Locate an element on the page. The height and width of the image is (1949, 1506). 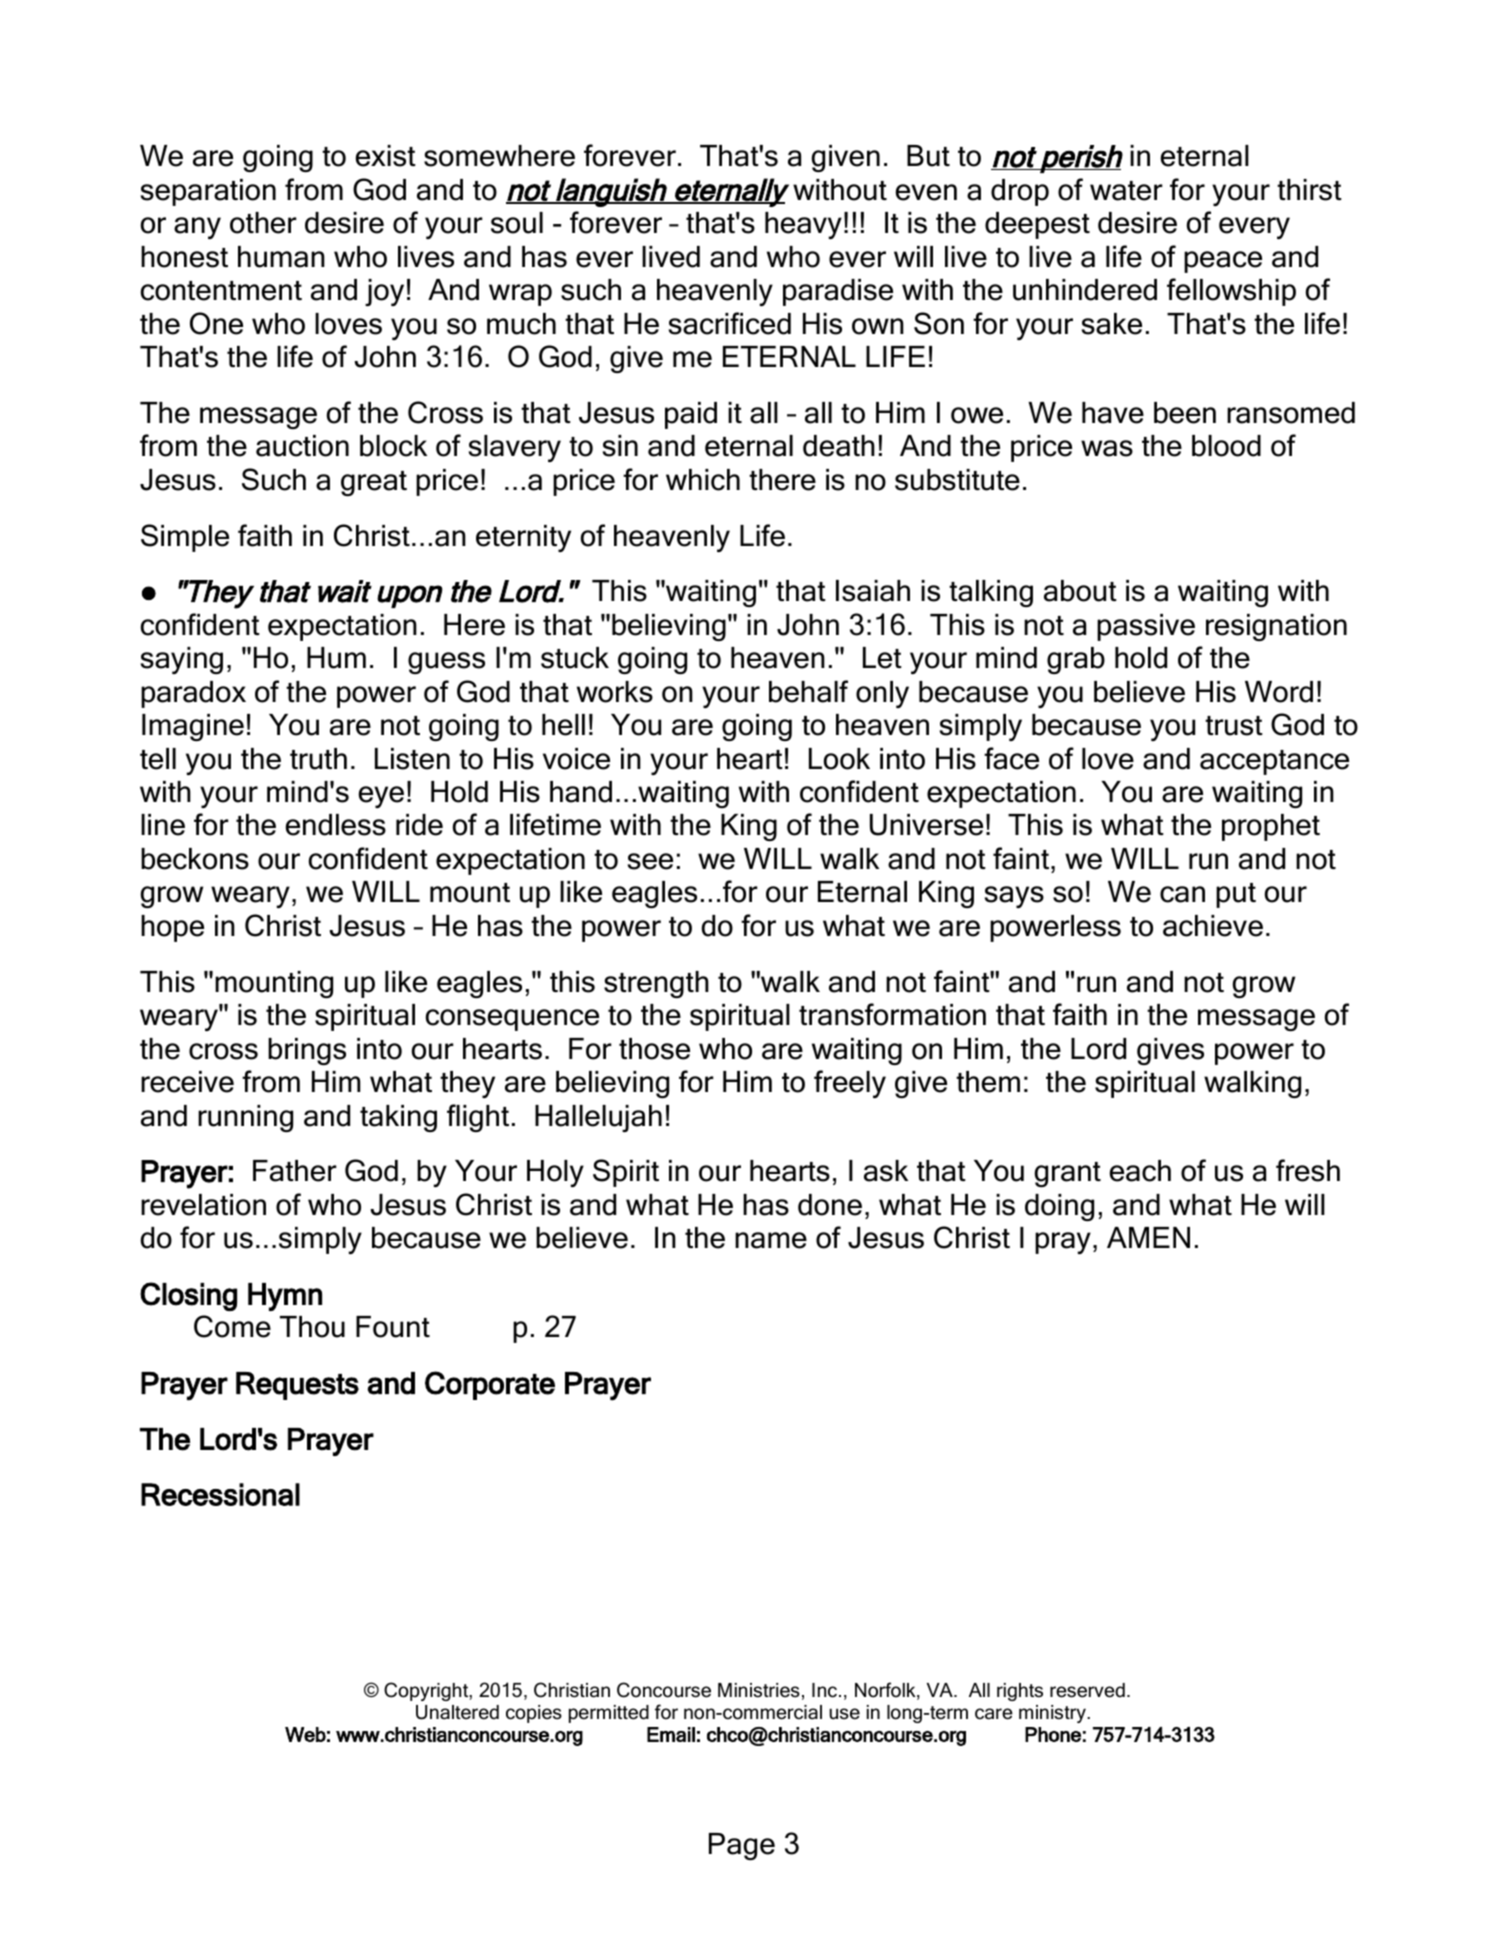
Phone is located at coordinates (1053, 1734).
